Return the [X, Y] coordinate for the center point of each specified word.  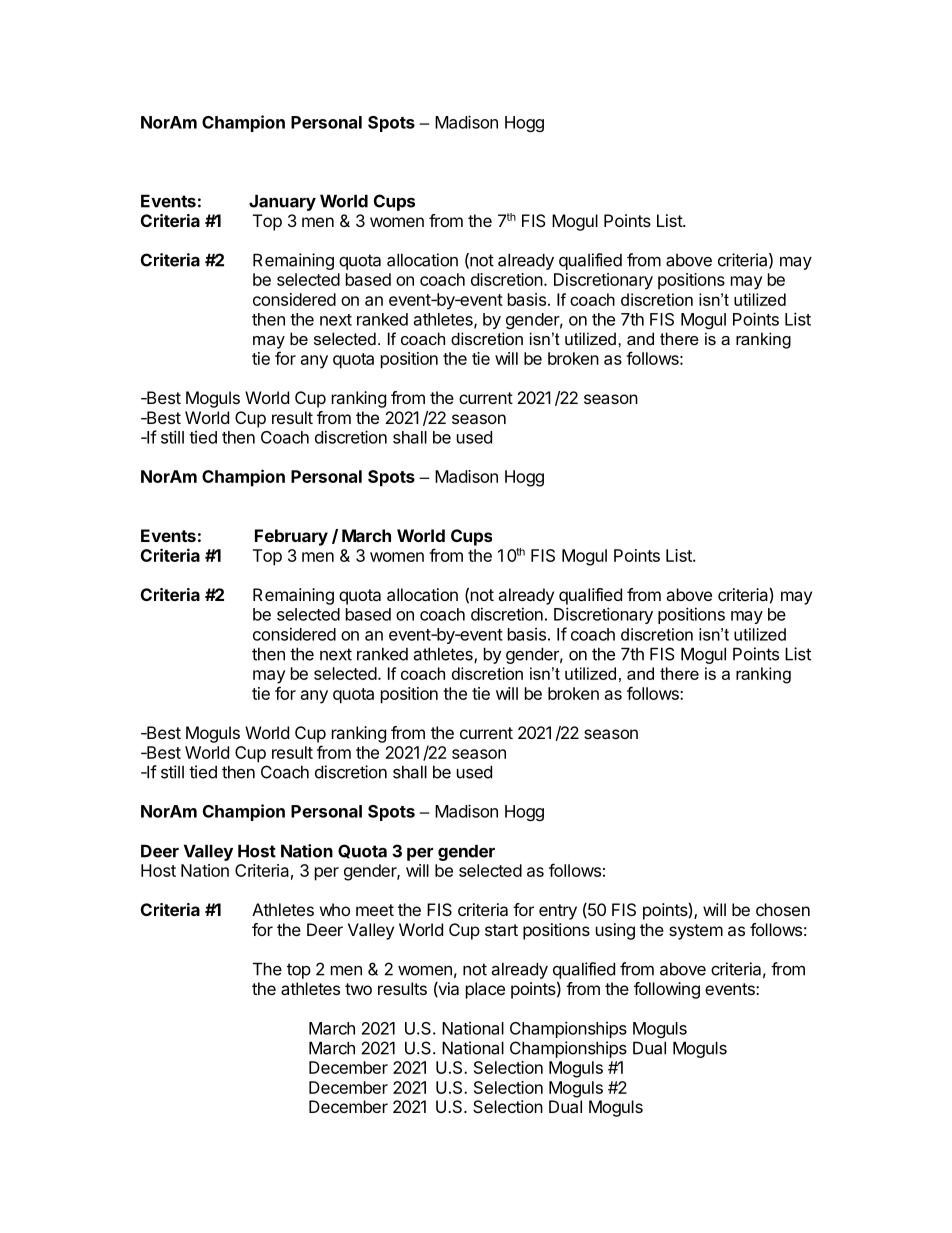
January [282, 202]
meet [375, 910]
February [291, 537]
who [335, 909]
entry [558, 912]
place [485, 990]
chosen [783, 909]
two [358, 989]
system [696, 932]
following [667, 990]
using [615, 931]
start [501, 930]
